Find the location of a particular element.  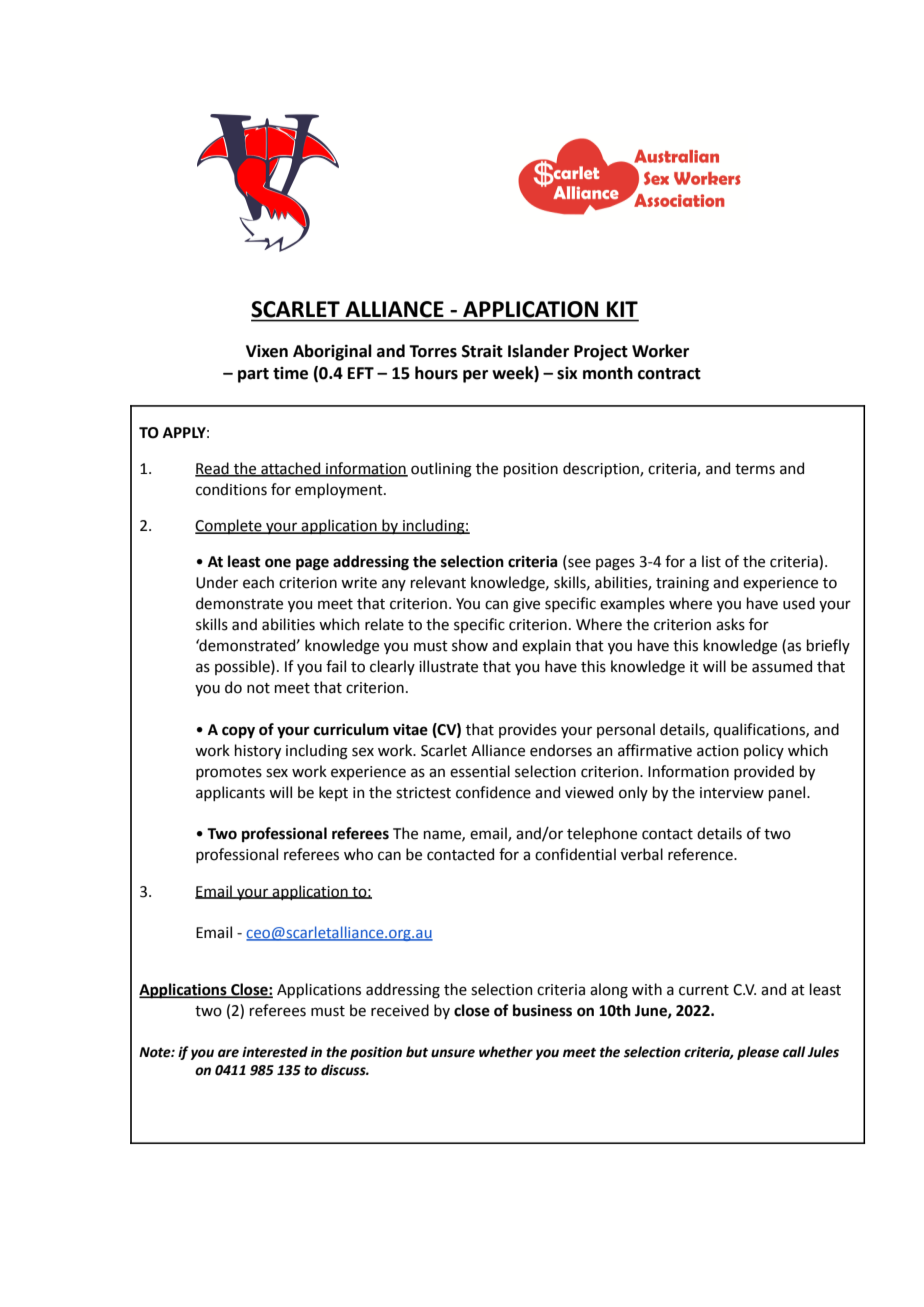

see is located at coordinates (578, 563).
